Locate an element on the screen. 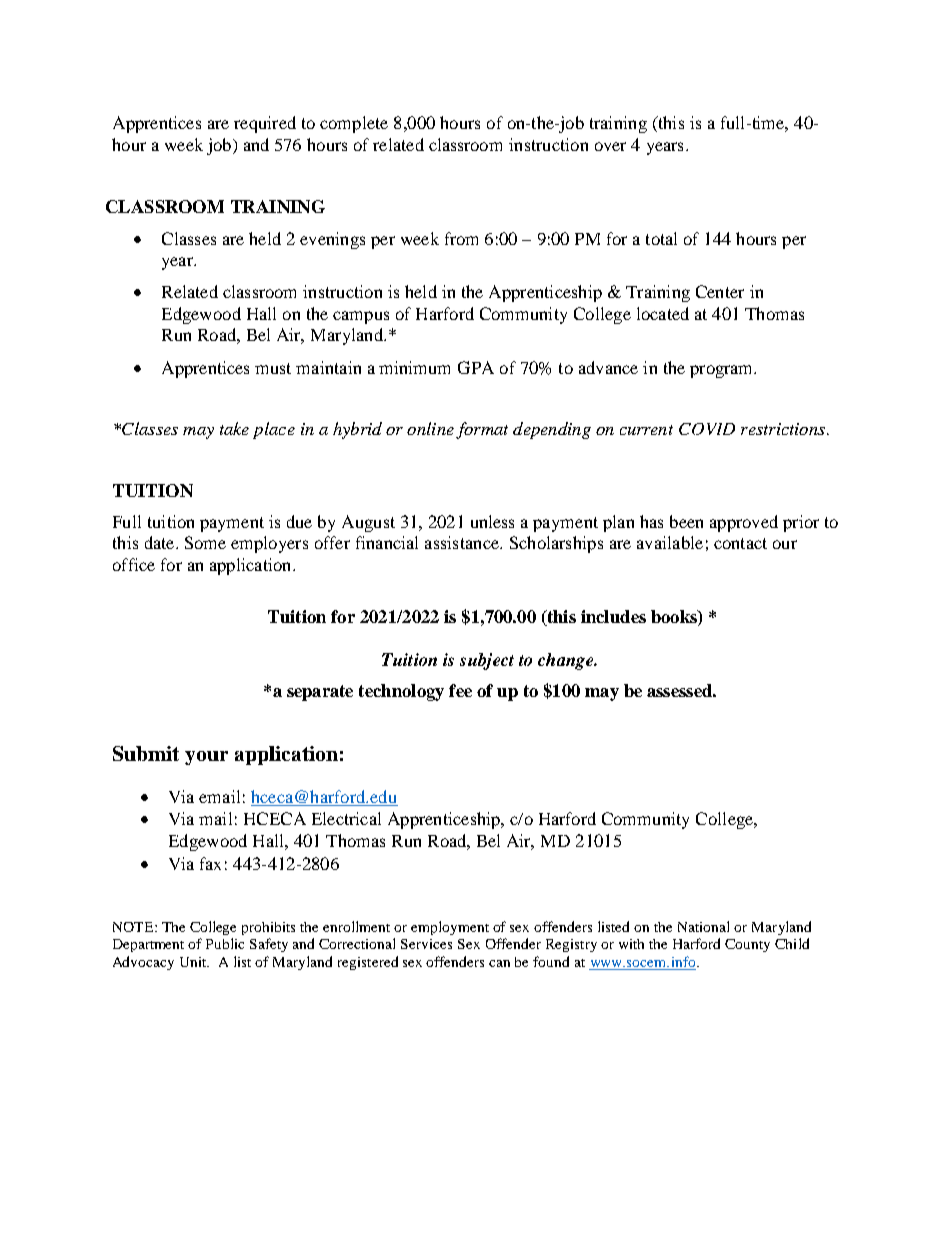 This screenshot has width=952, height=1233. required is located at coordinates (265, 124).
